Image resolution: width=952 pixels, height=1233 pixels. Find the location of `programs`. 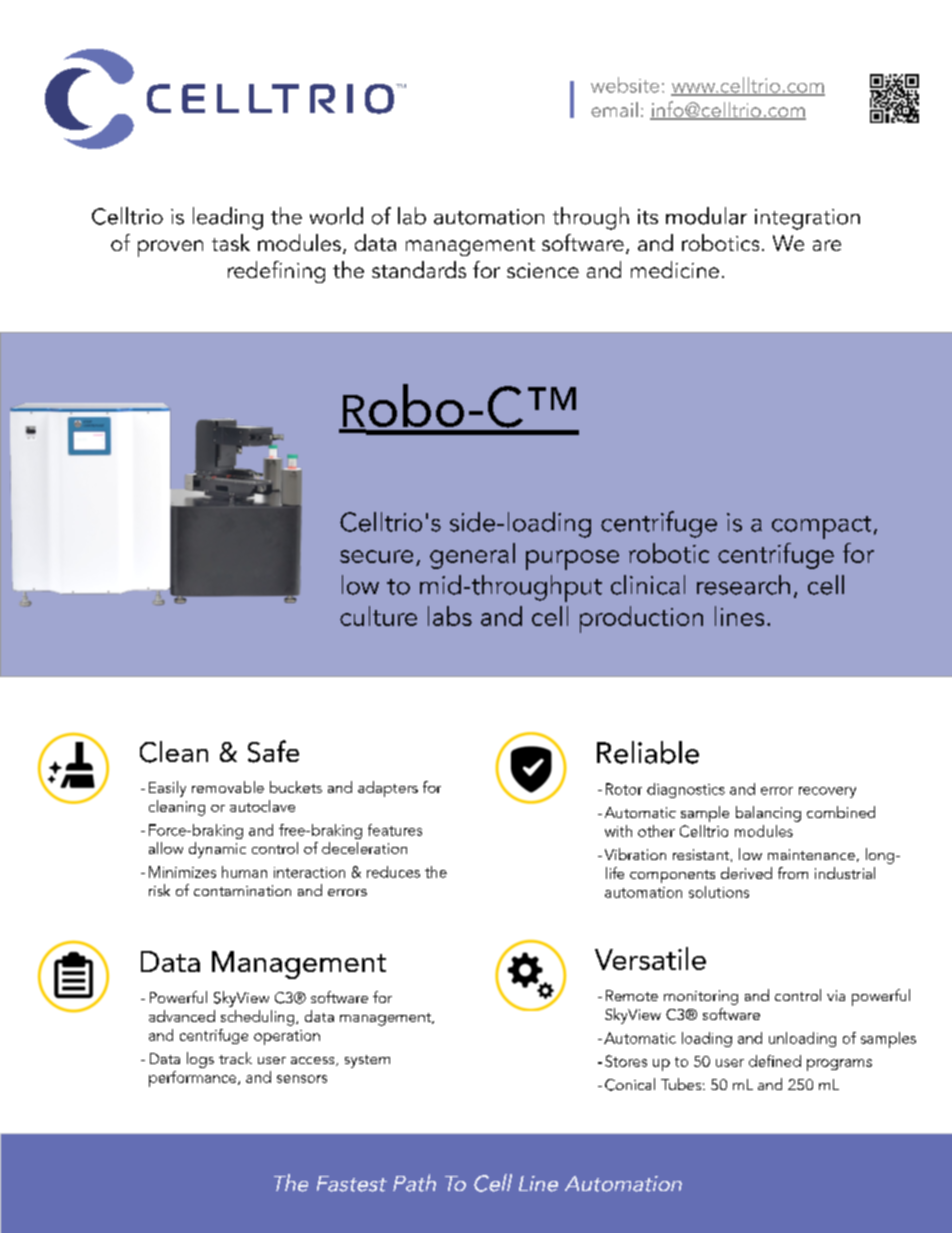

programs is located at coordinates (839, 1065).
